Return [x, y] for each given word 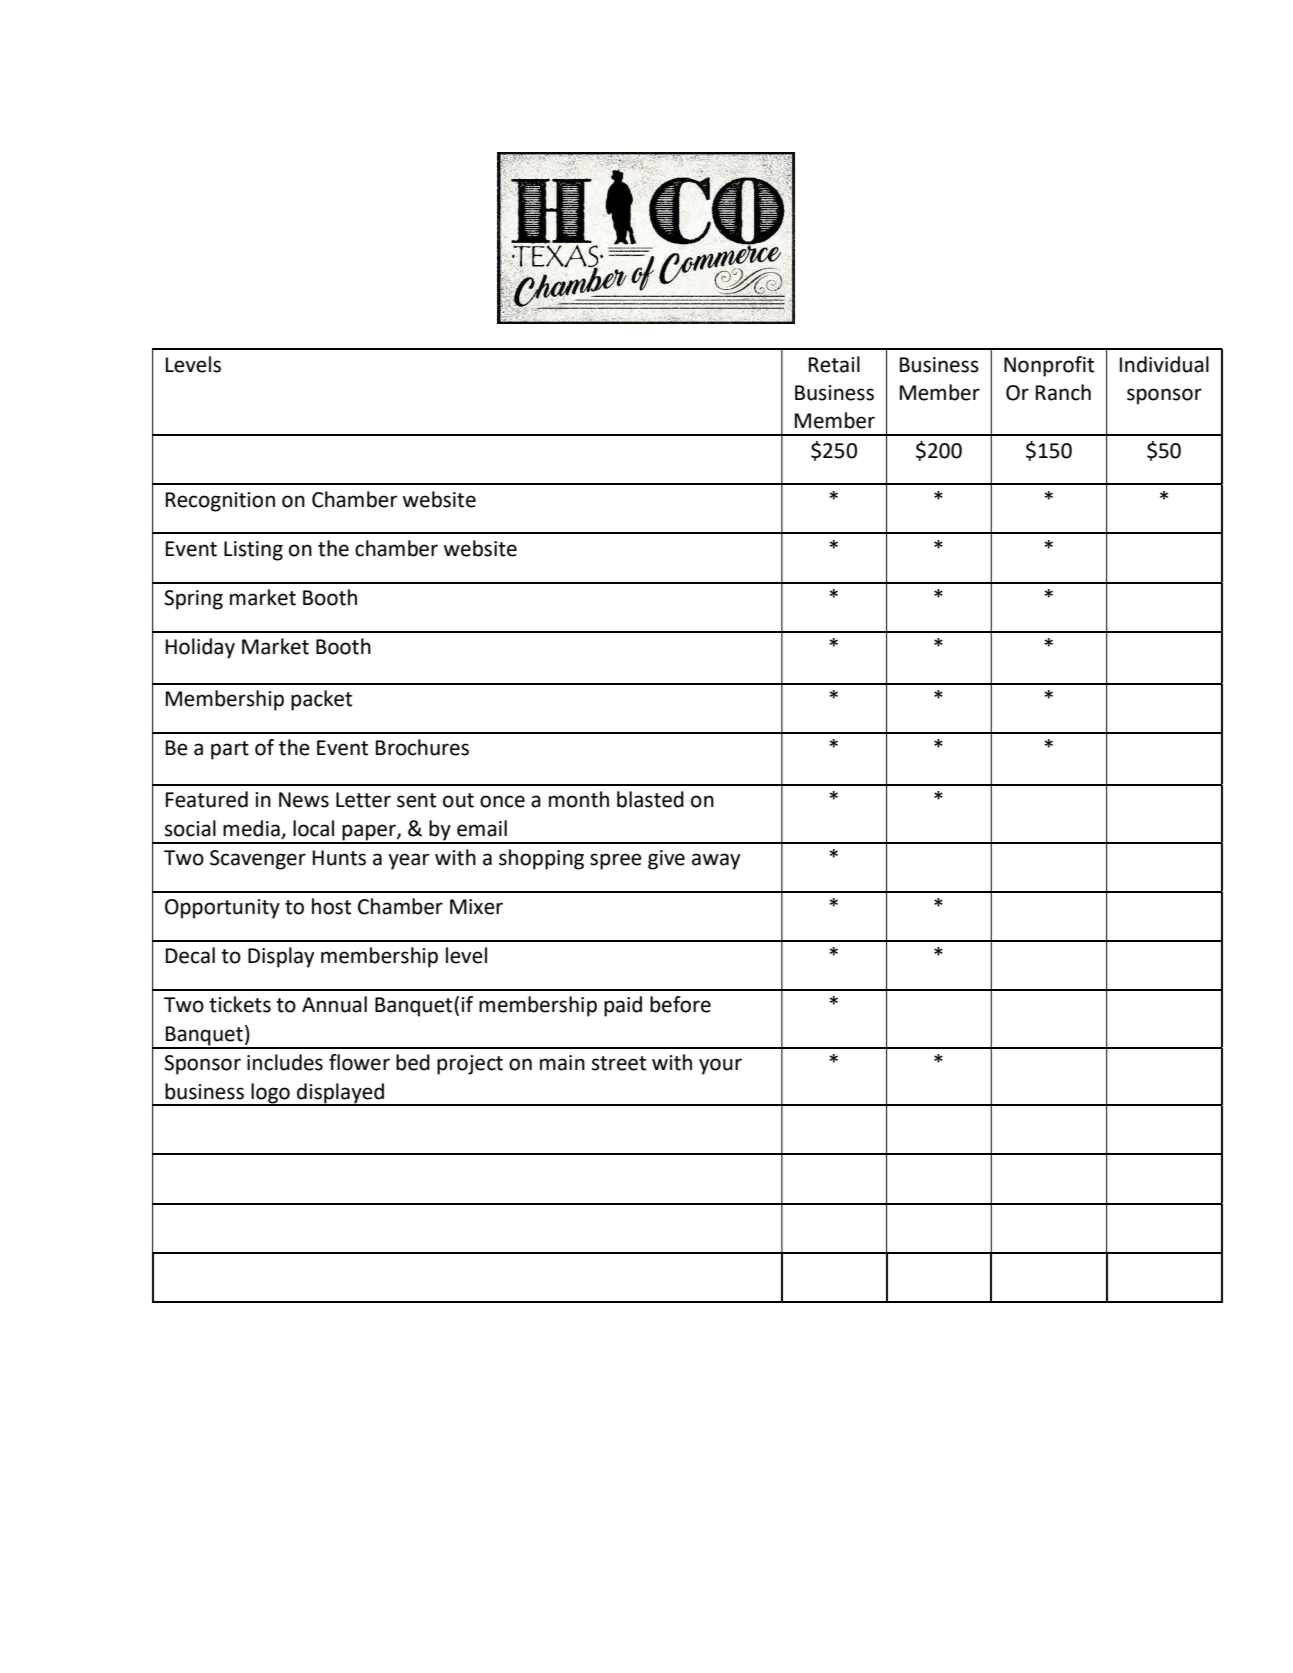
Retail [834, 364]
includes [285, 1062]
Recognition [220, 502]
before [680, 1004]
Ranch [1063, 392]
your [720, 1066]
